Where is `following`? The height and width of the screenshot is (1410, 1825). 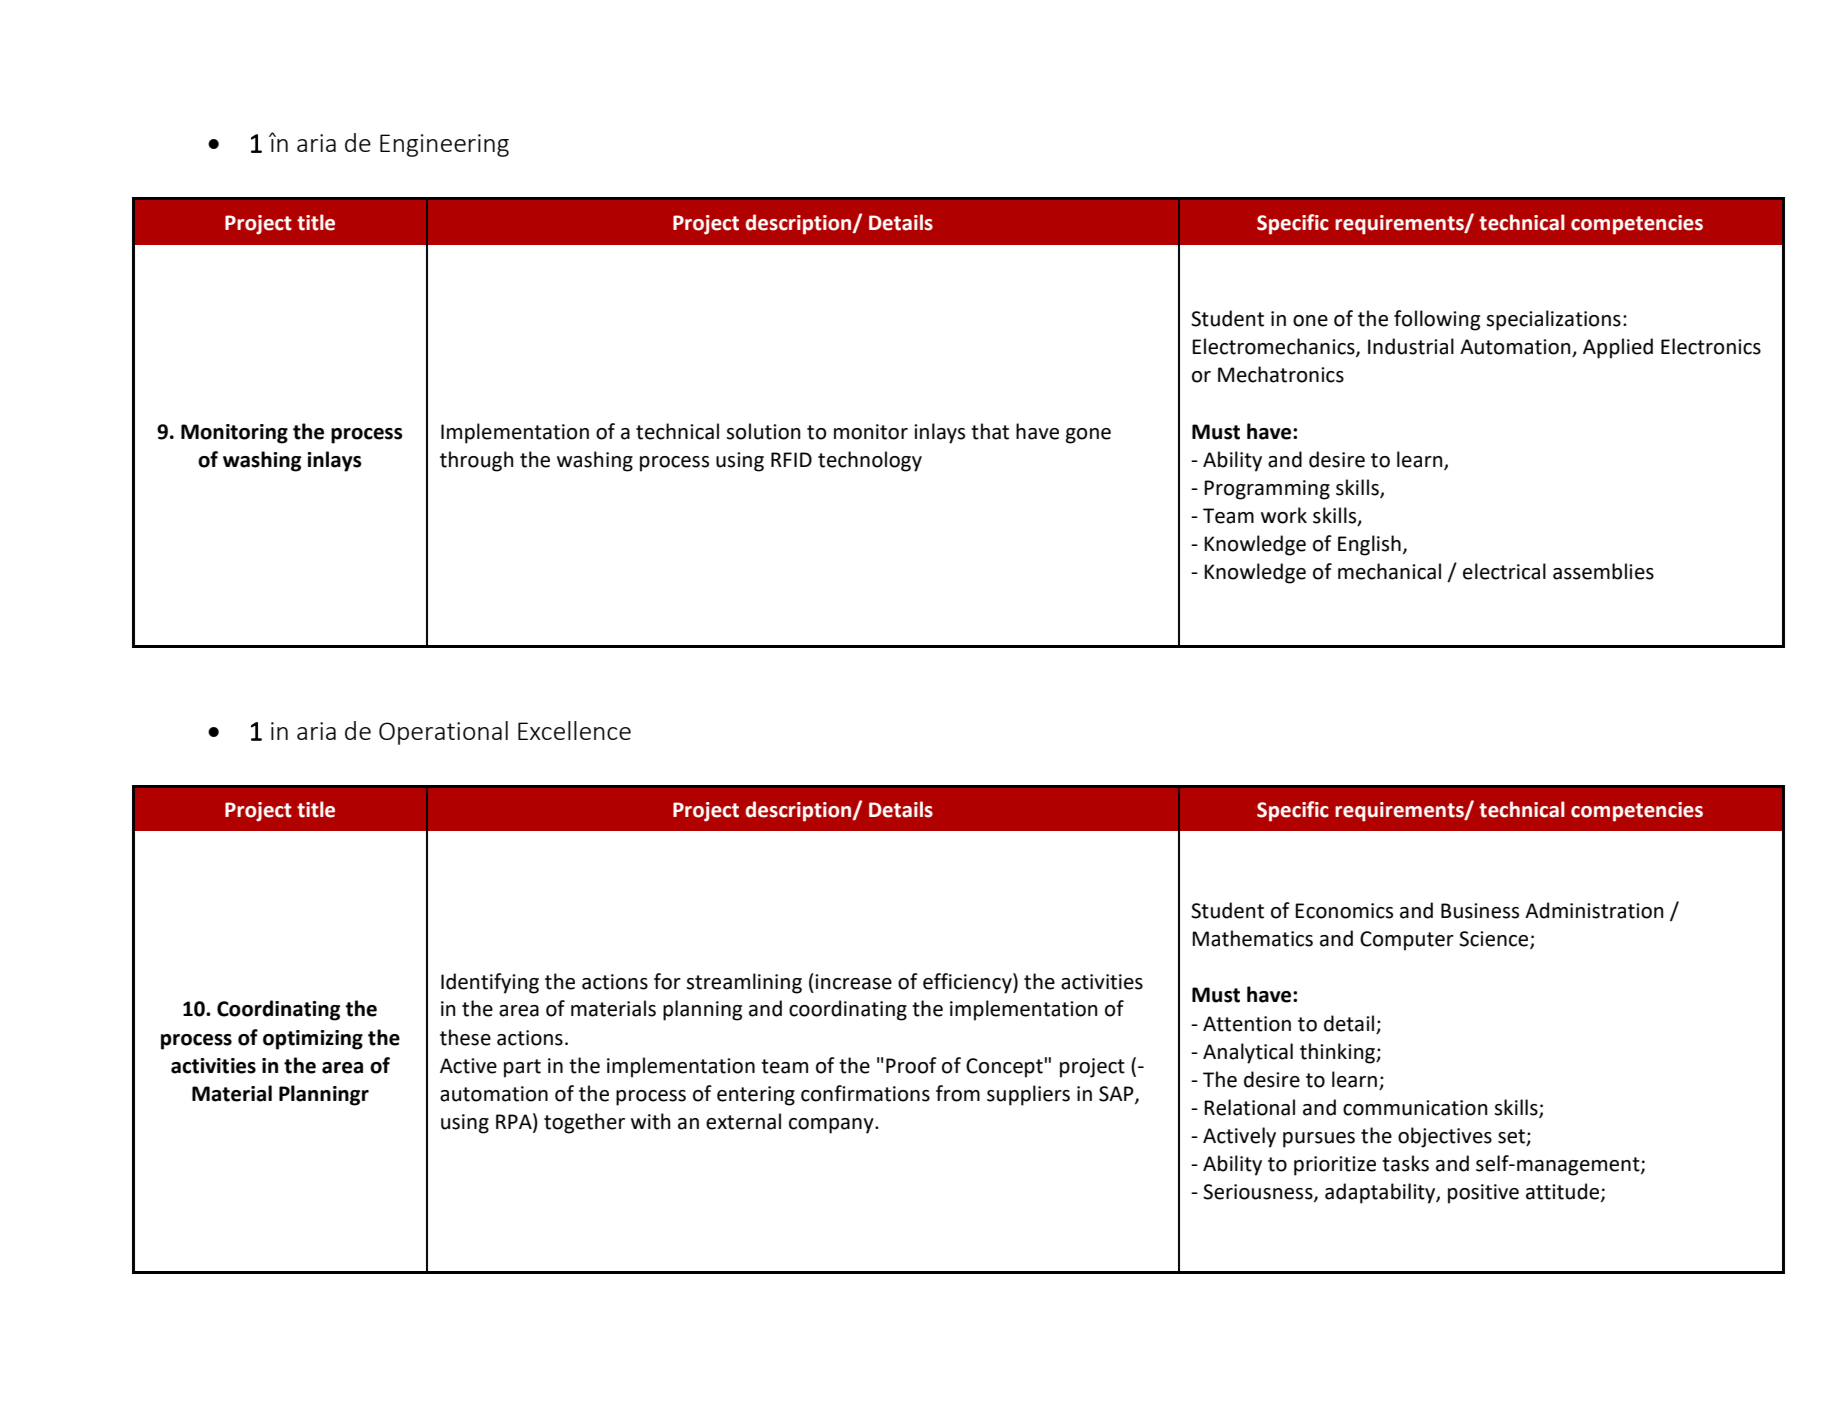 following is located at coordinates (1437, 320).
